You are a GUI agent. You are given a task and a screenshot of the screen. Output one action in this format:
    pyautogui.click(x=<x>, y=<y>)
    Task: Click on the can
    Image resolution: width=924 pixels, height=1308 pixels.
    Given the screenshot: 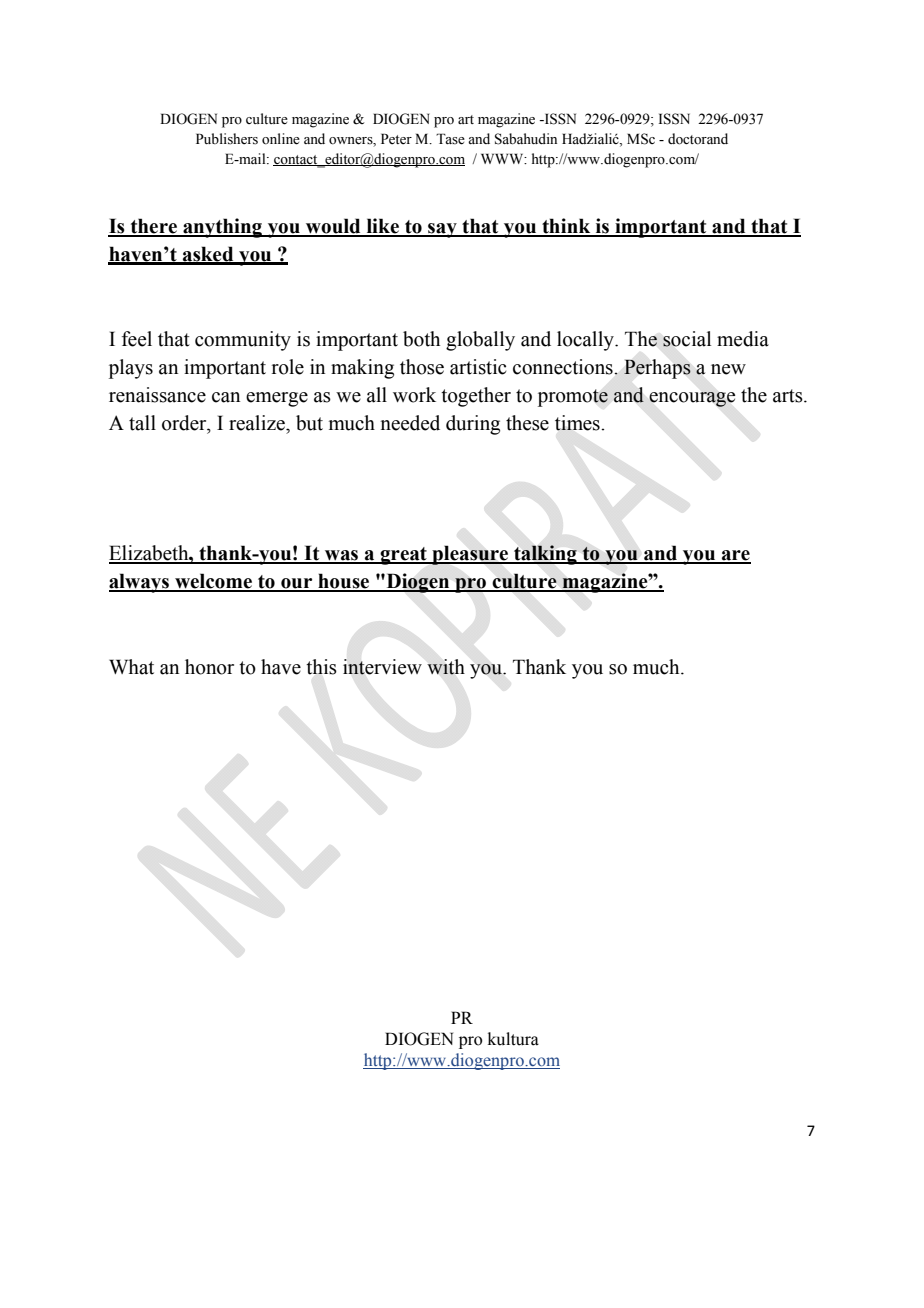 What is the action you would take?
    pyautogui.click(x=226, y=397)
